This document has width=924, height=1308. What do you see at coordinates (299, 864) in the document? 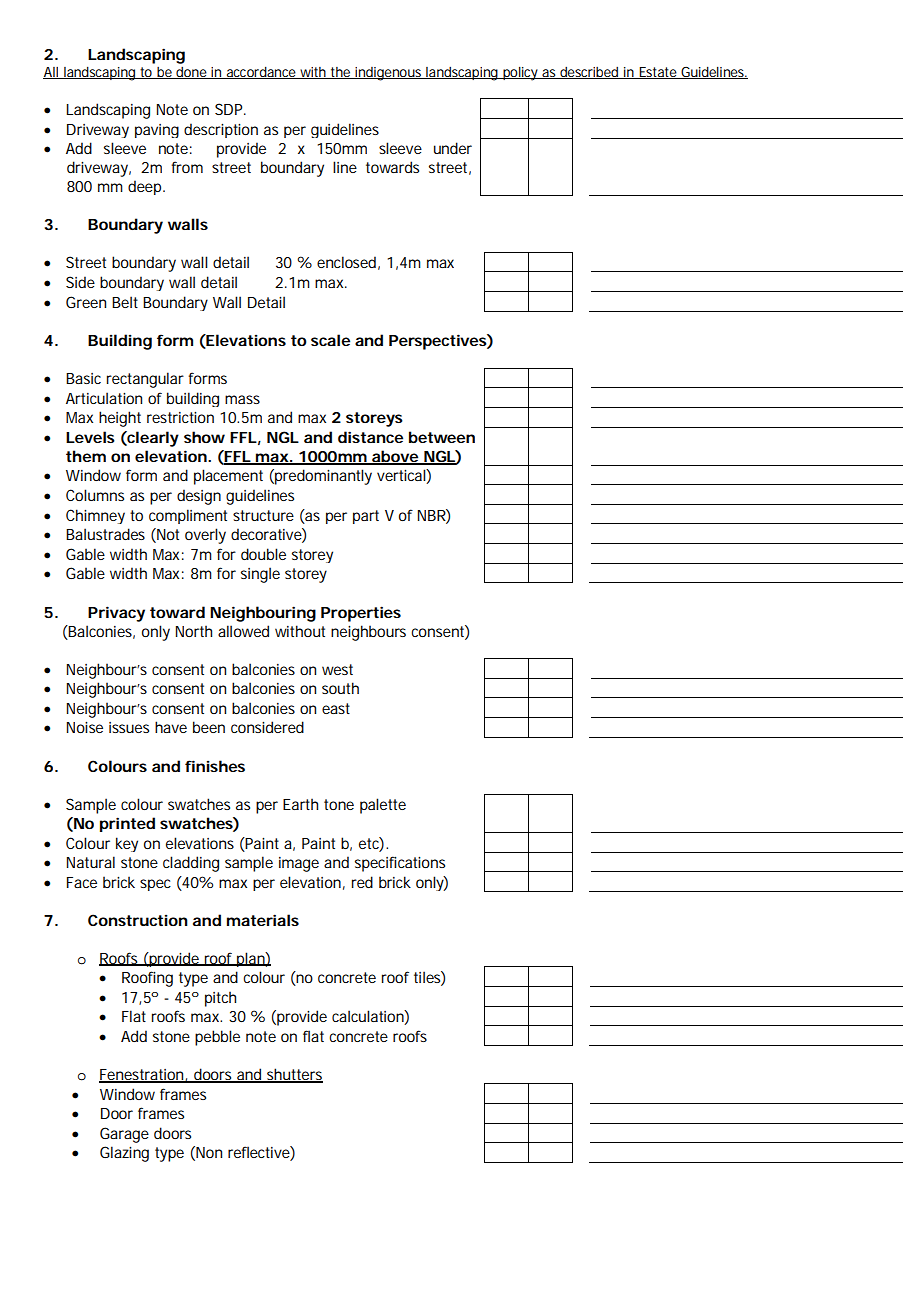
I see `image` at bounding box center [299, 864].
